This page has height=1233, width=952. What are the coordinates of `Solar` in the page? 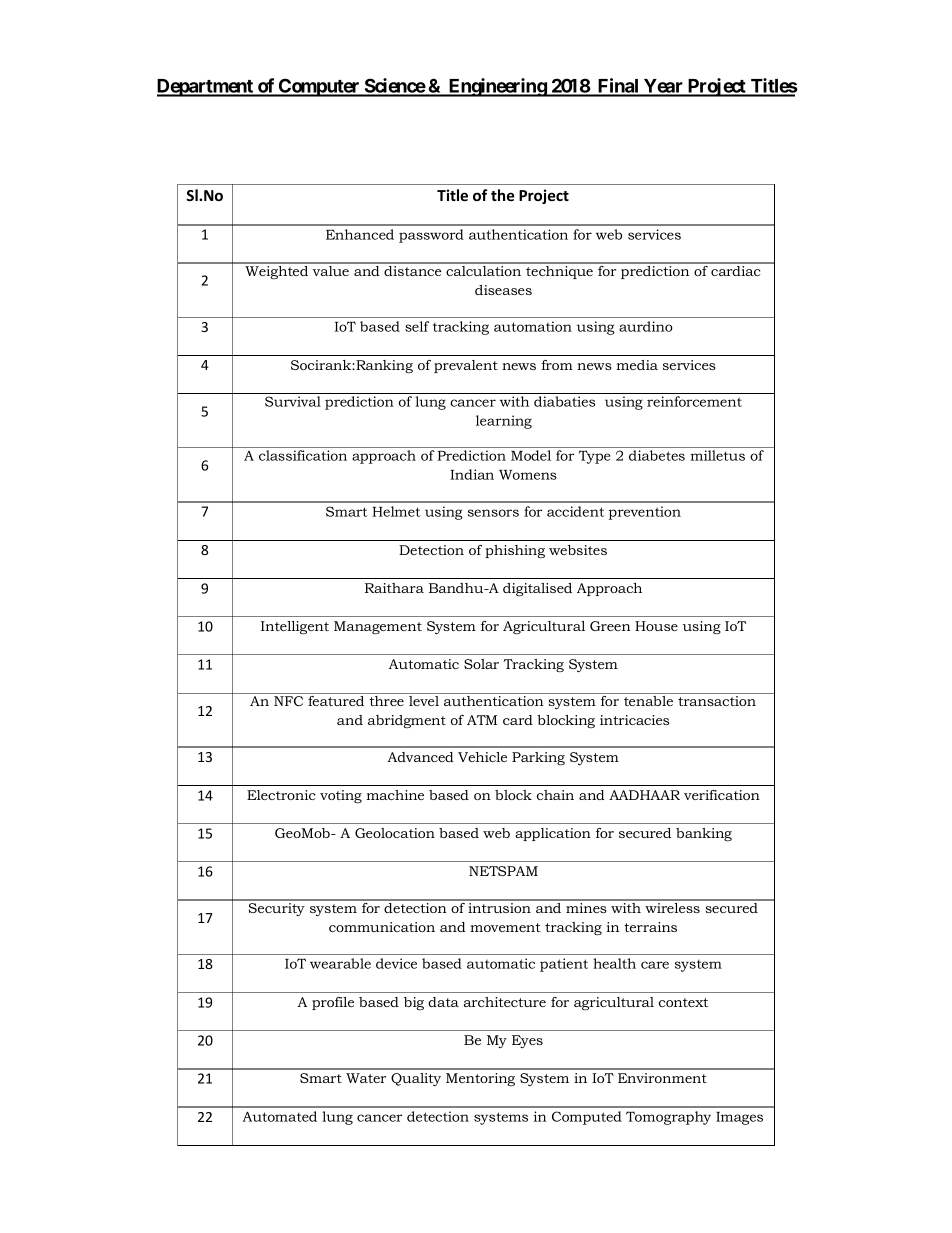 It's located at (481, 664).
